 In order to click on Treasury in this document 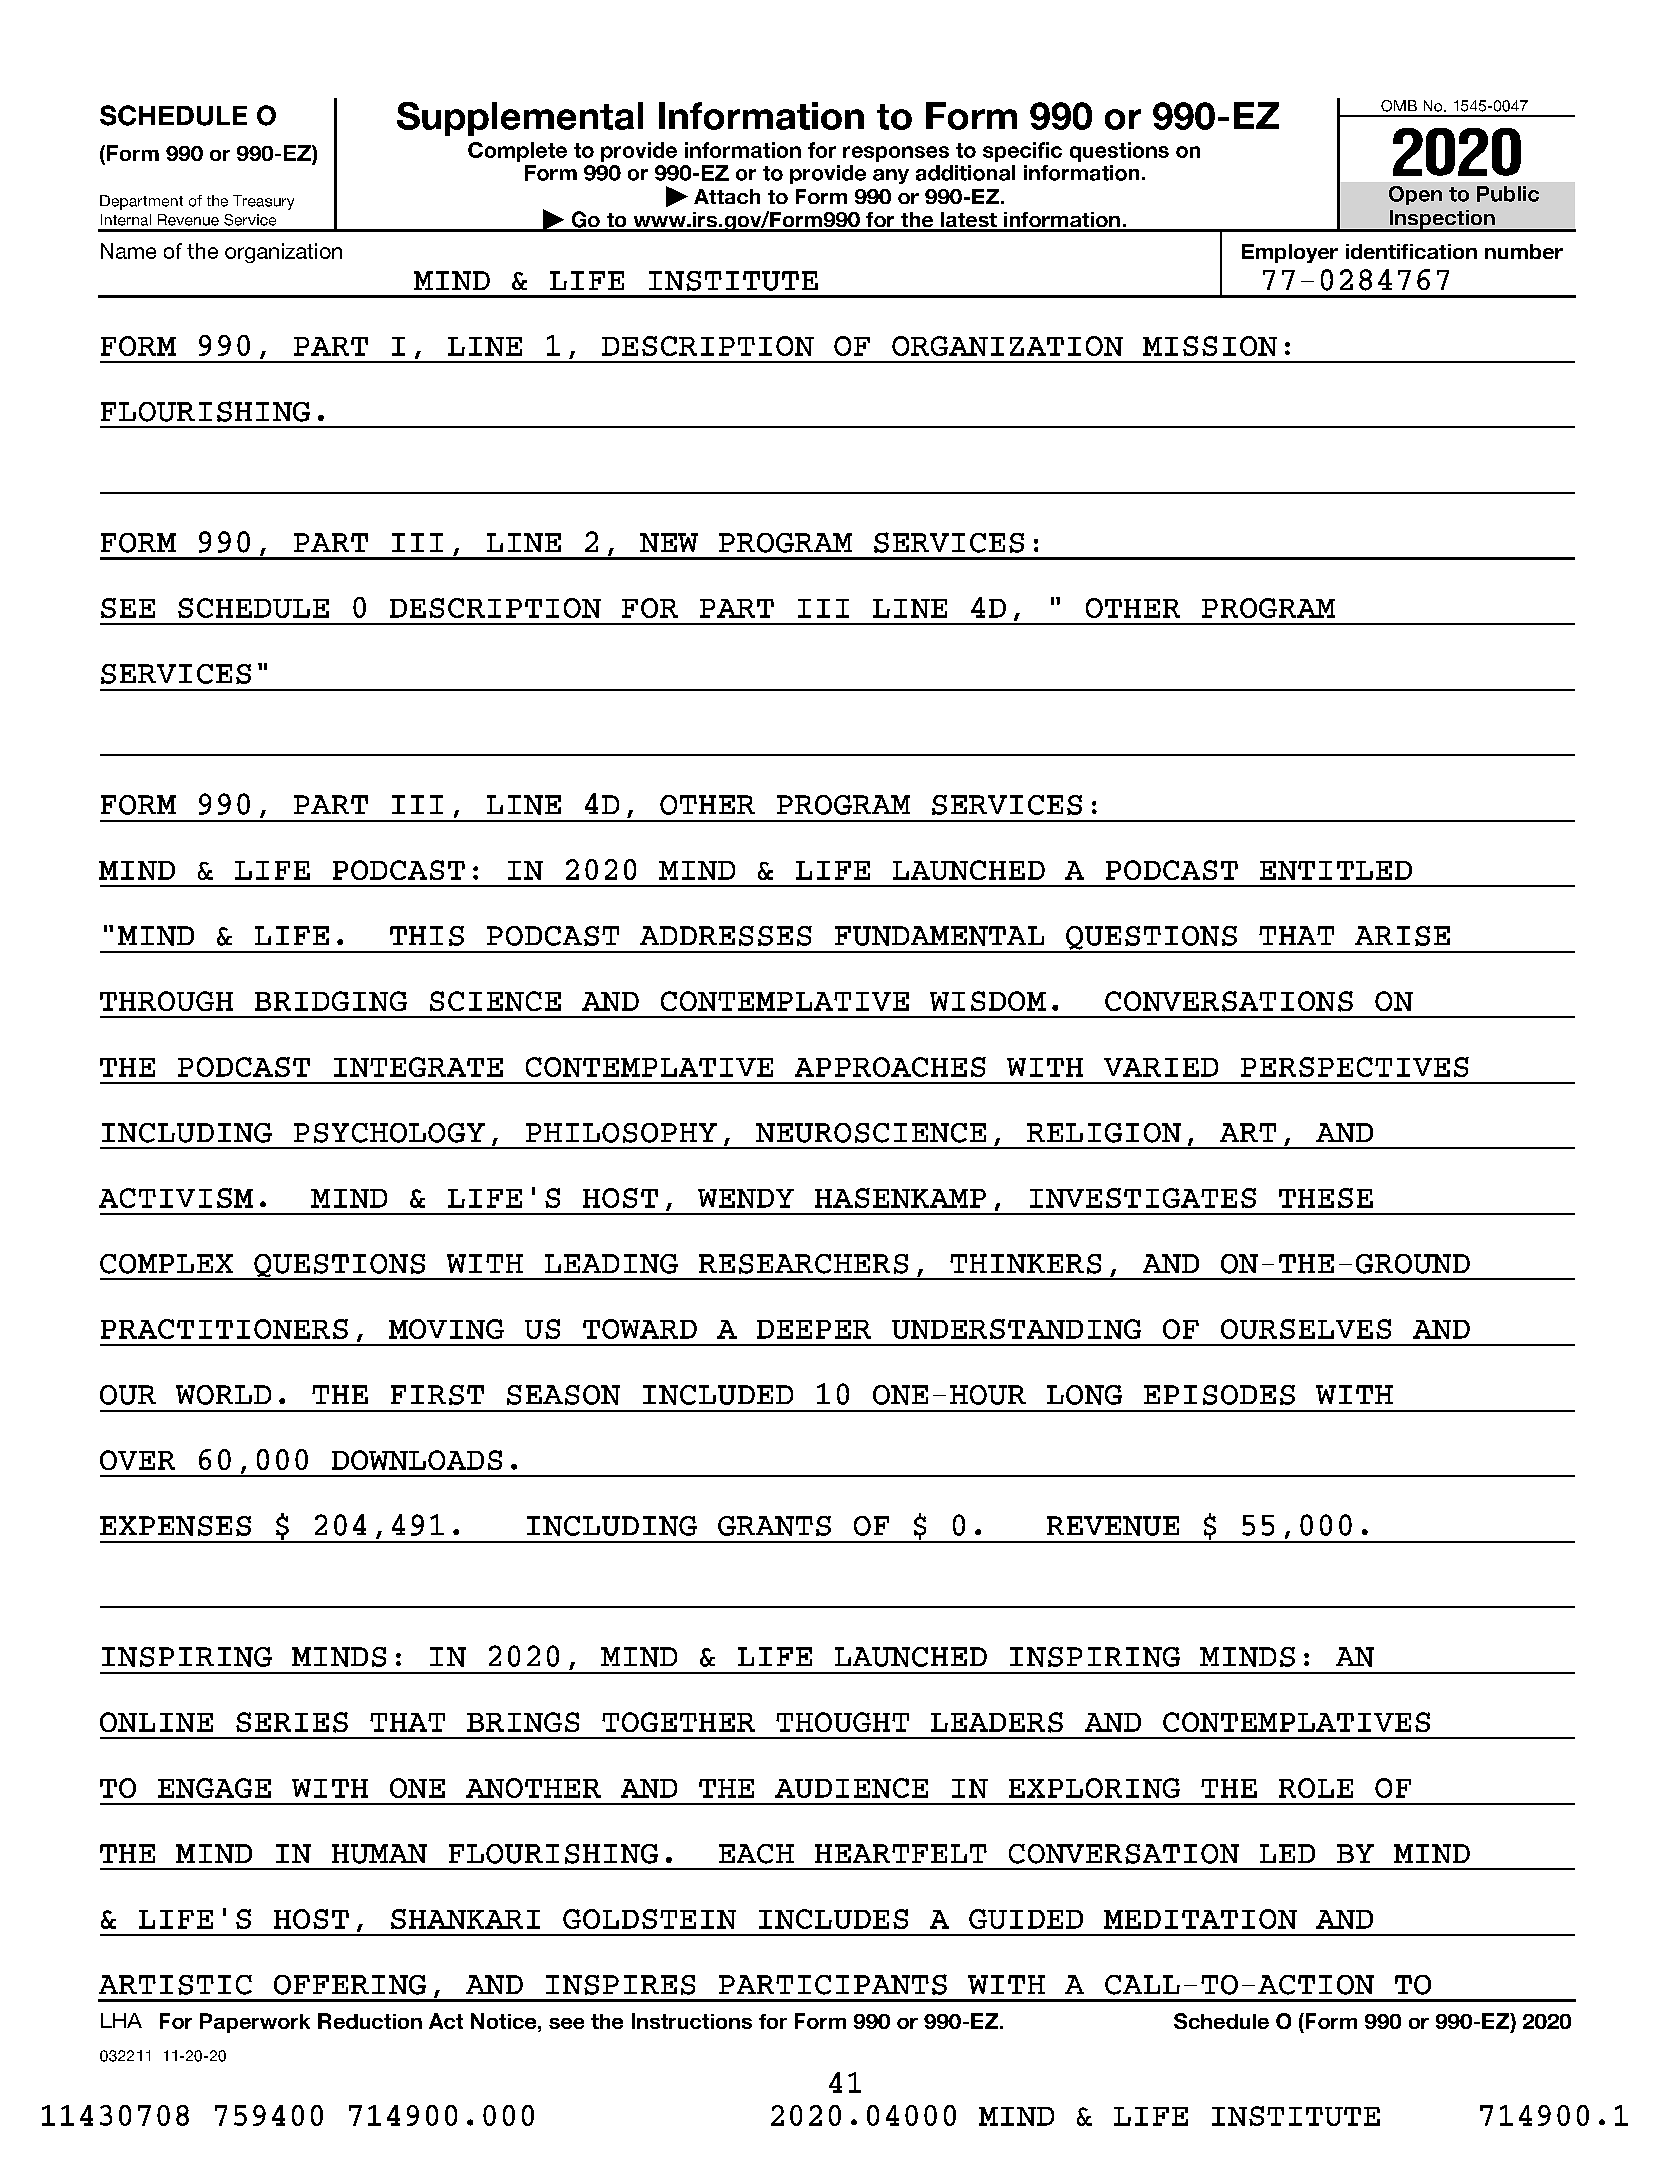, I will do `click(263, 202)`.
